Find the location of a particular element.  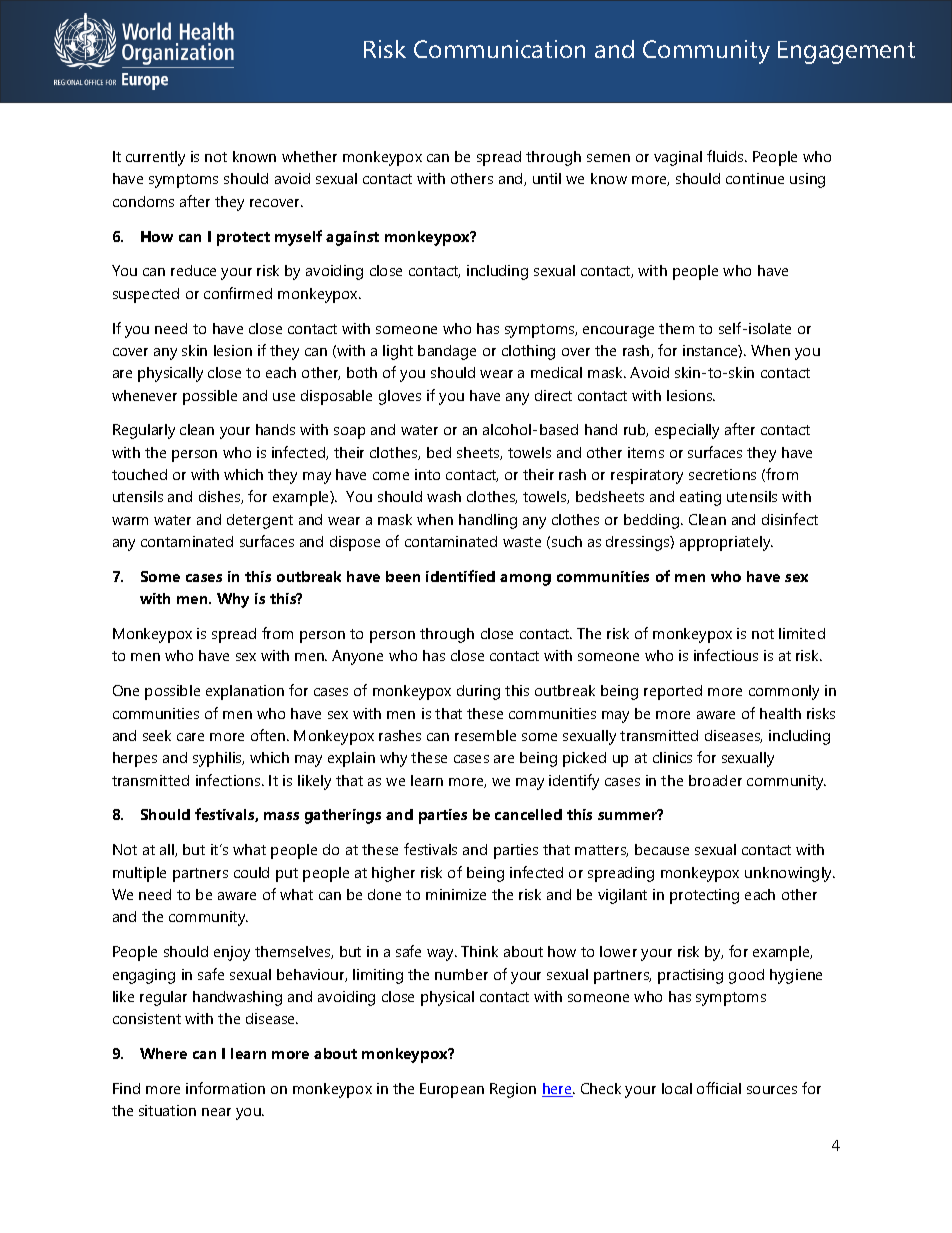

direct is located at coordinates (553, 395).
